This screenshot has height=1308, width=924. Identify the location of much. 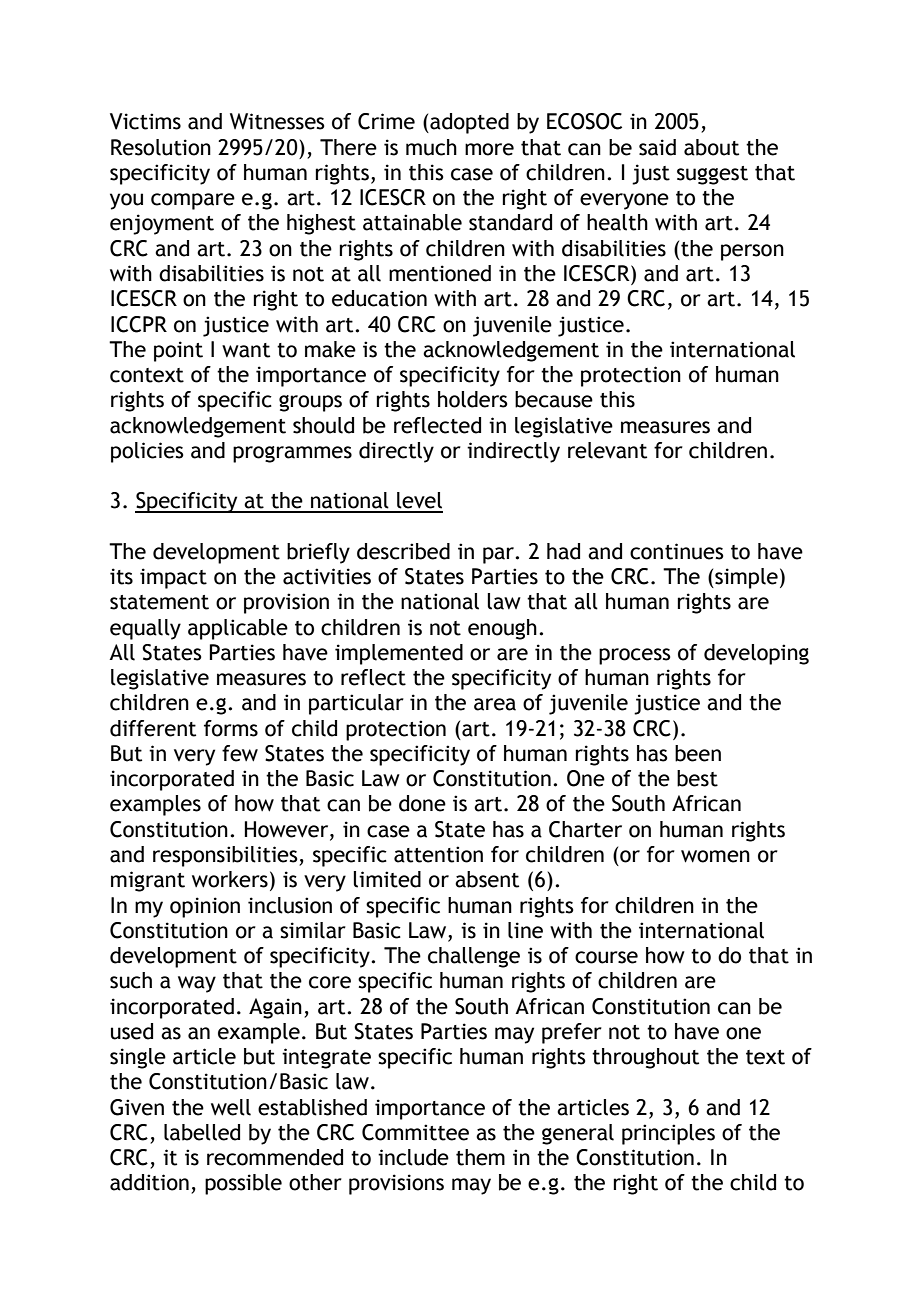
(431, 147).
